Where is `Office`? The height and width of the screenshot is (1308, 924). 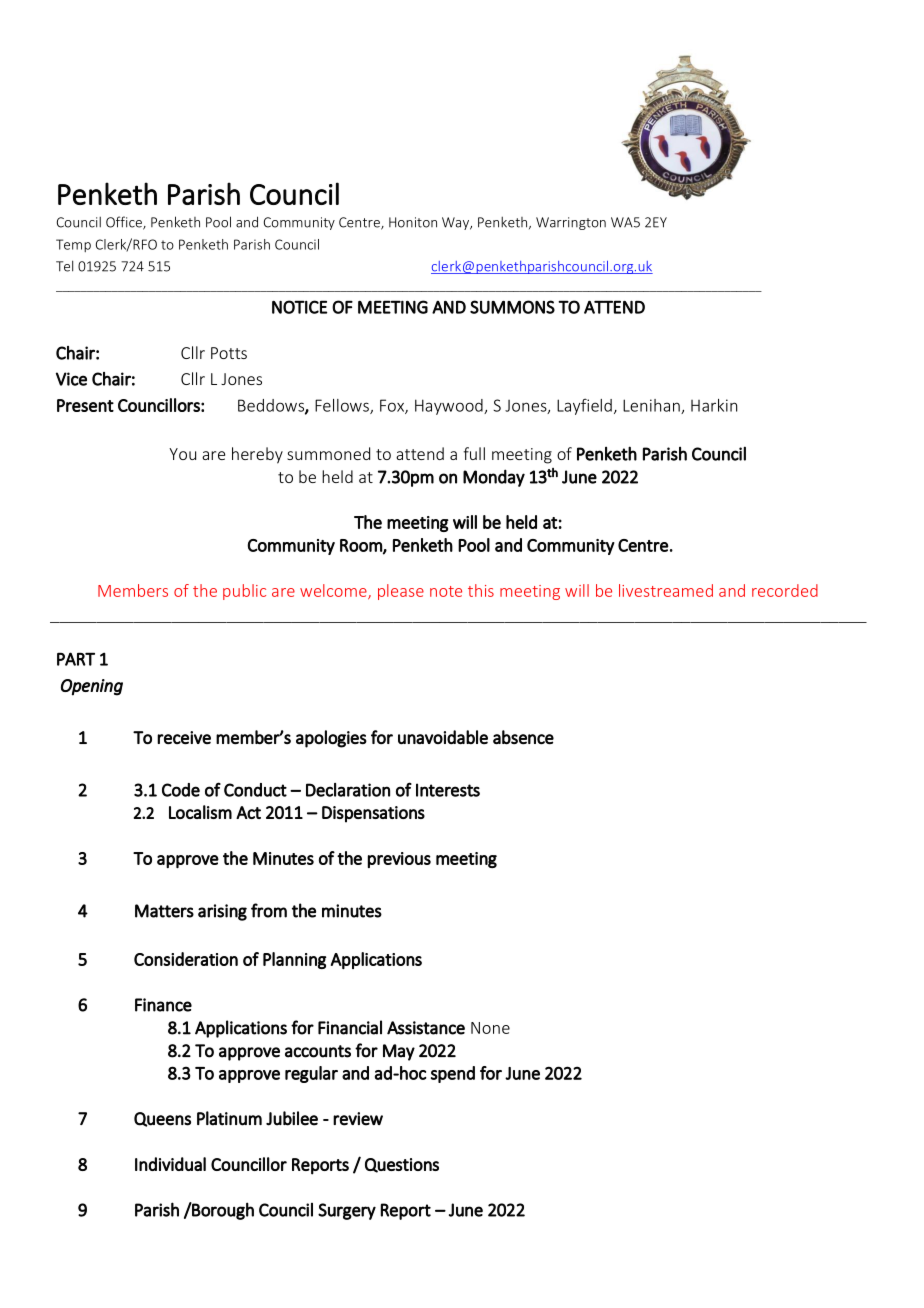 Office is located at coordinates (125, 223).
